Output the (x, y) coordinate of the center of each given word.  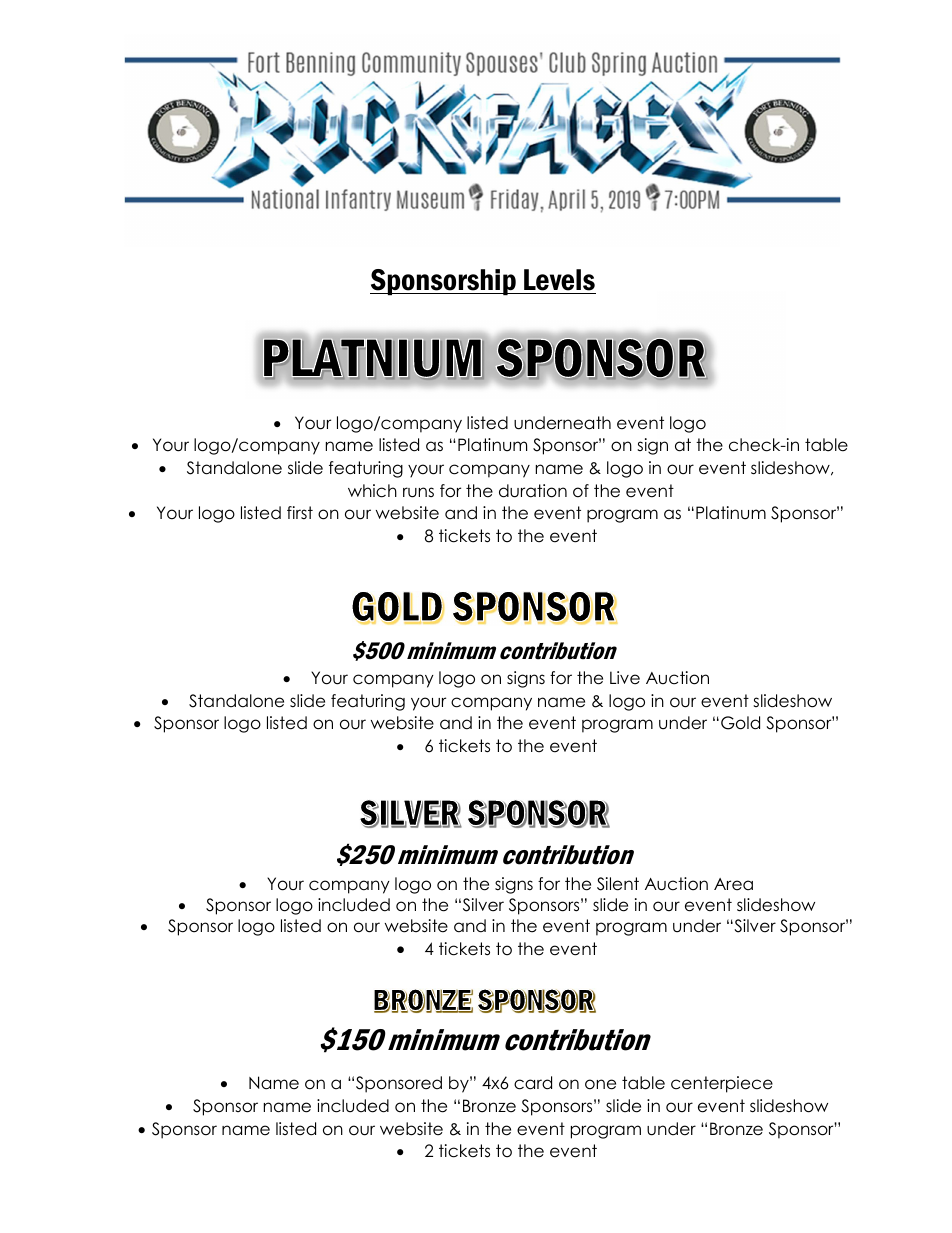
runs (418, 492)
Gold (740, 723)
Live (625, 678)
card (533, 1083)
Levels (559, 280)
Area (733, 884)
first (300, 512)
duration (533, 491)
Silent (618, 884)
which (372, 491)
